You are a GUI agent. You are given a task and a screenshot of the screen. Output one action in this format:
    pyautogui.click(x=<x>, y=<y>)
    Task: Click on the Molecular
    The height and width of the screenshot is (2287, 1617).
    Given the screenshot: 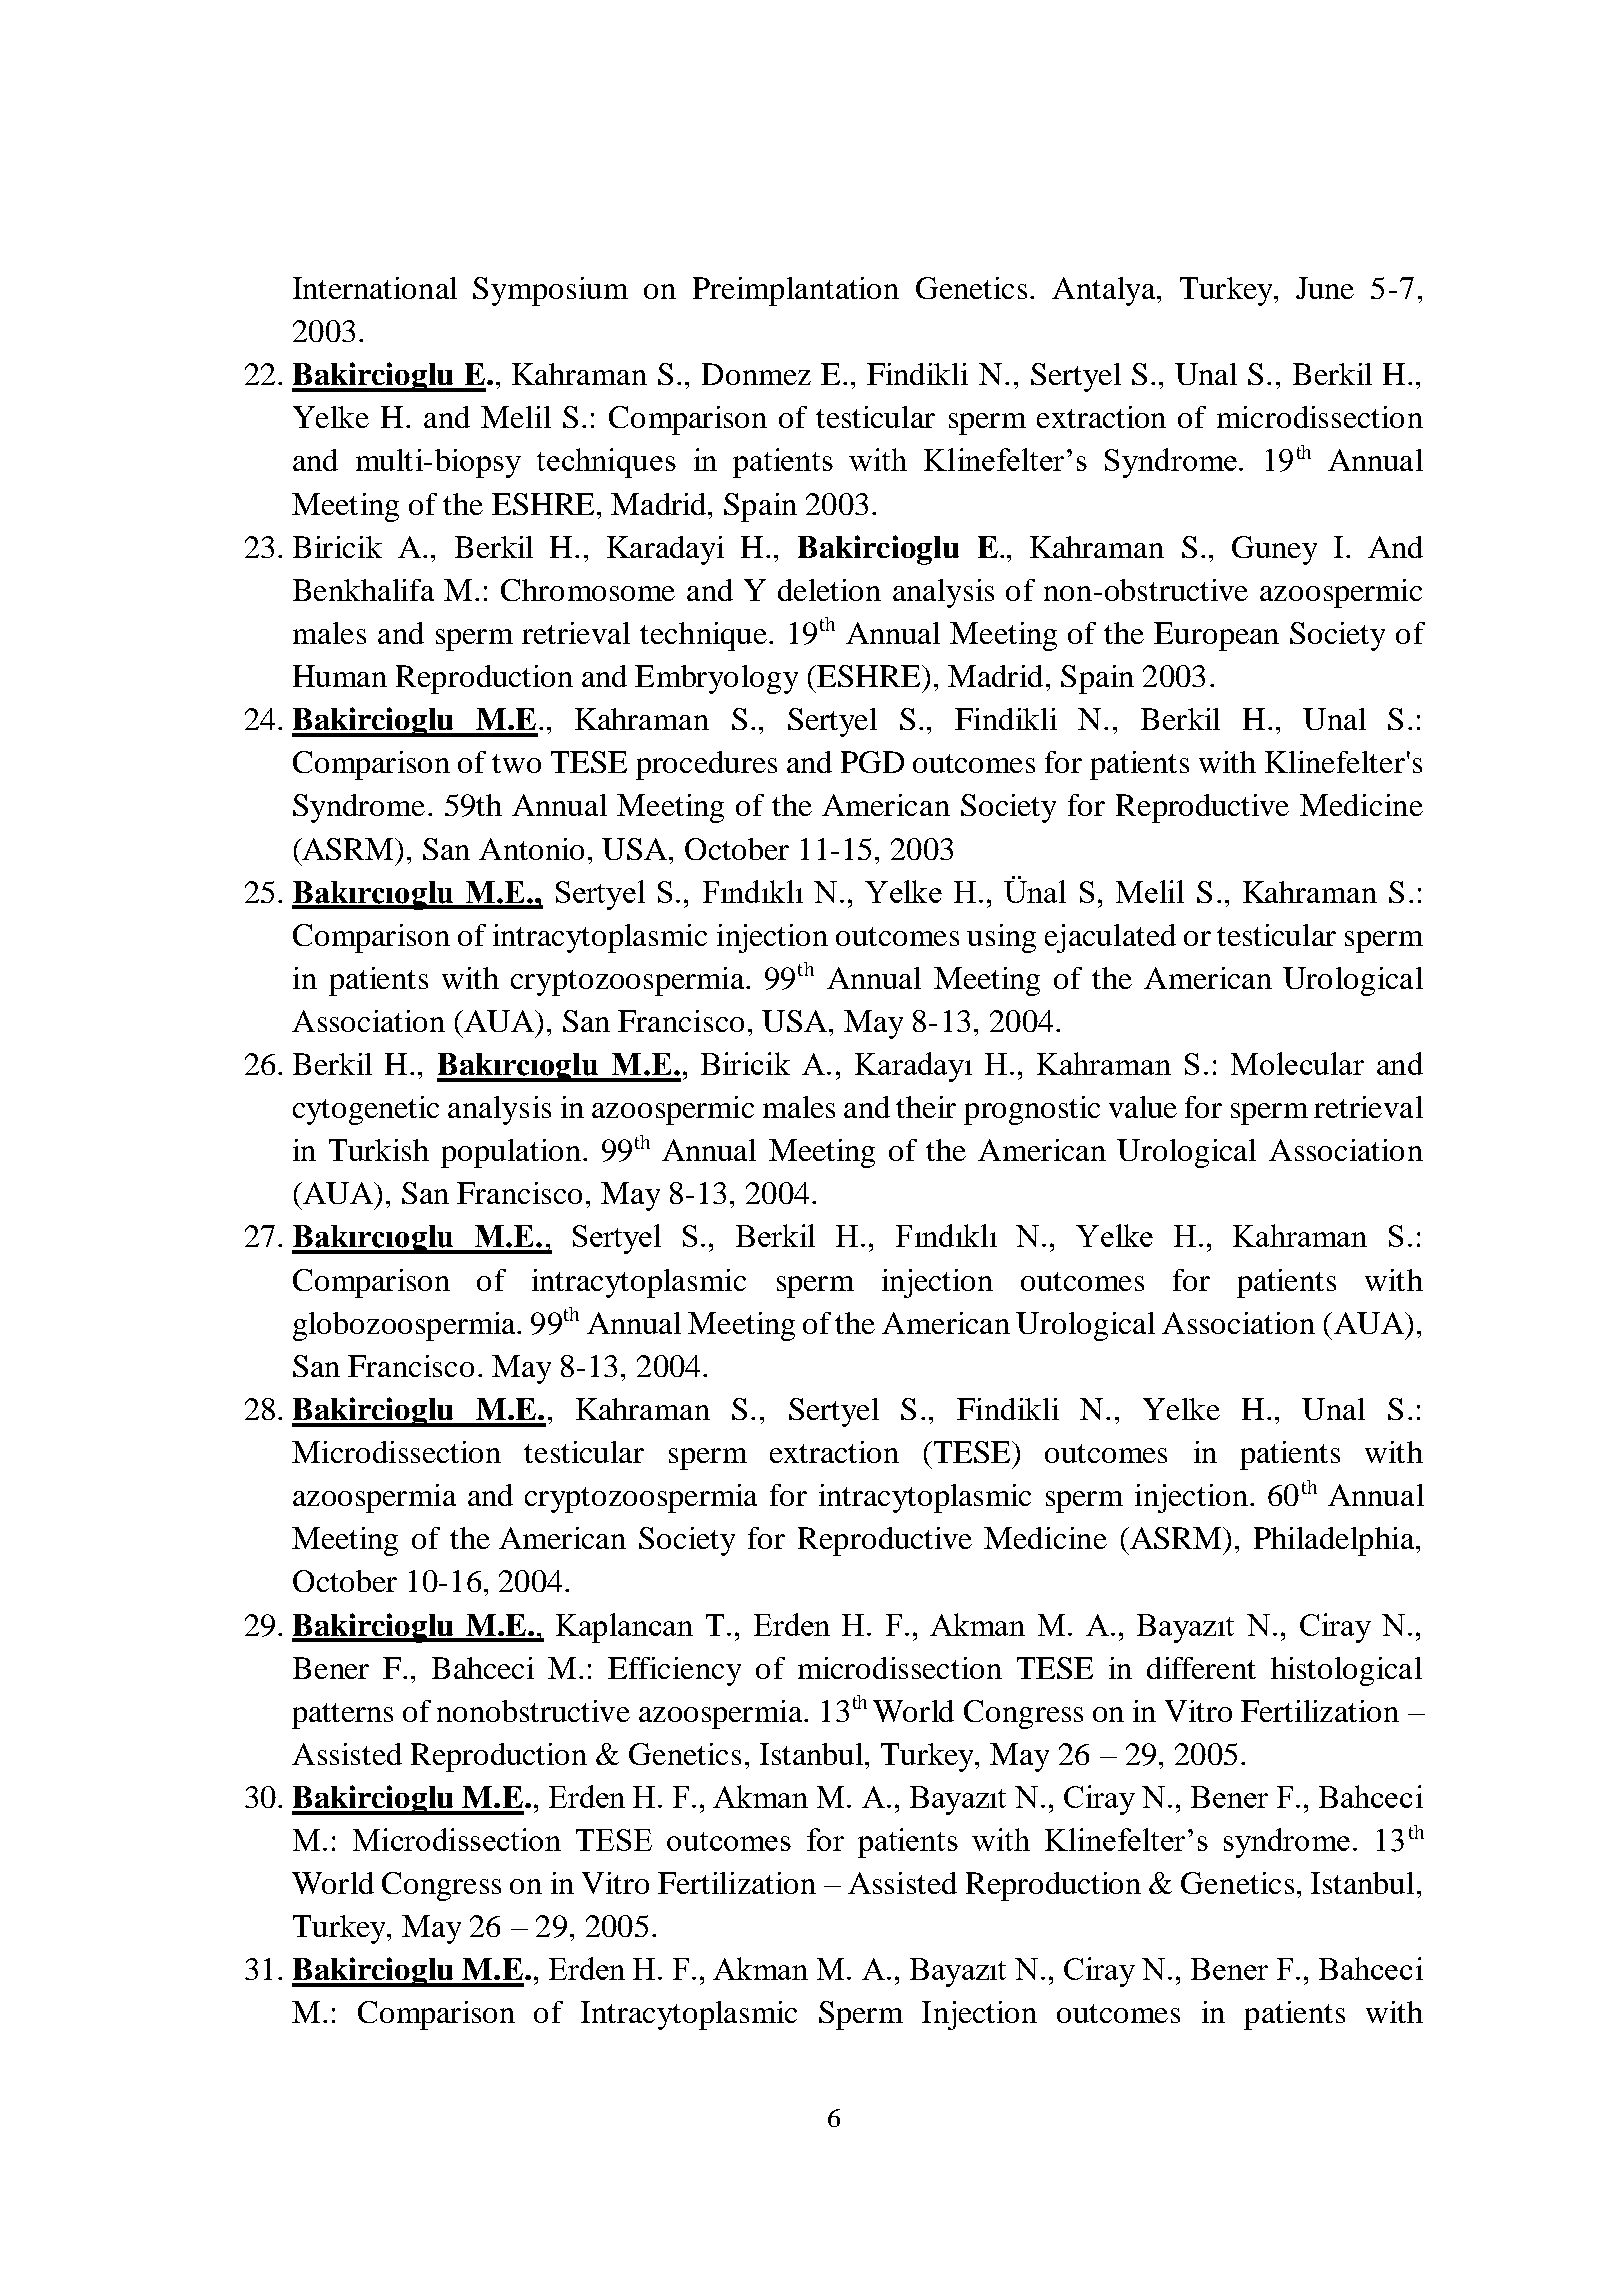 What is the action you would take?
    pyautogui.click(x=1297, y=1063)
